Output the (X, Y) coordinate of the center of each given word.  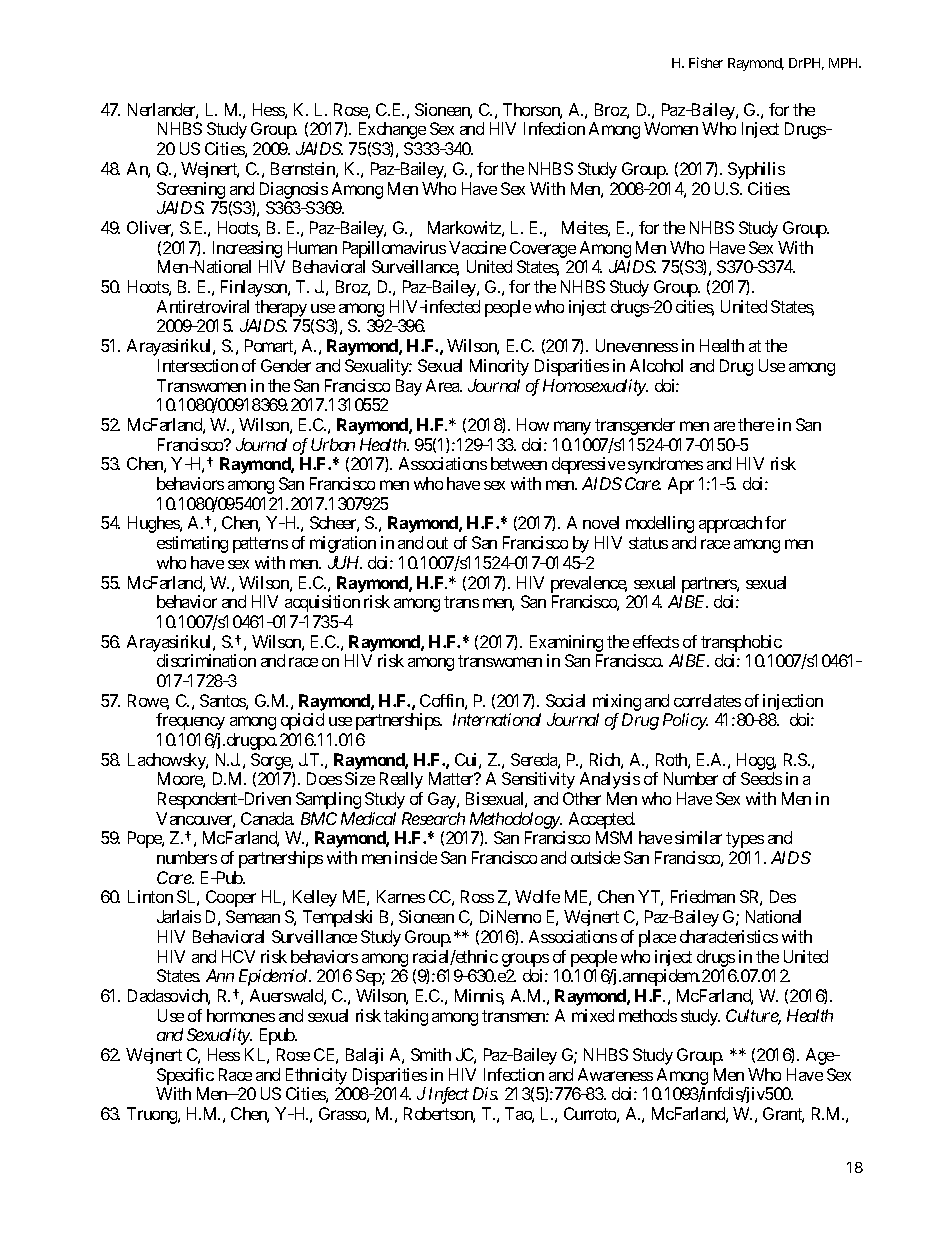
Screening (191, 190)
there (756, 424)
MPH (845, 63)
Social (565, 700)
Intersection (198, 365)
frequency (190, 721)
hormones (241, 1015)
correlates (707, 700)
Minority (499, 367)
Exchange (392, 130)
